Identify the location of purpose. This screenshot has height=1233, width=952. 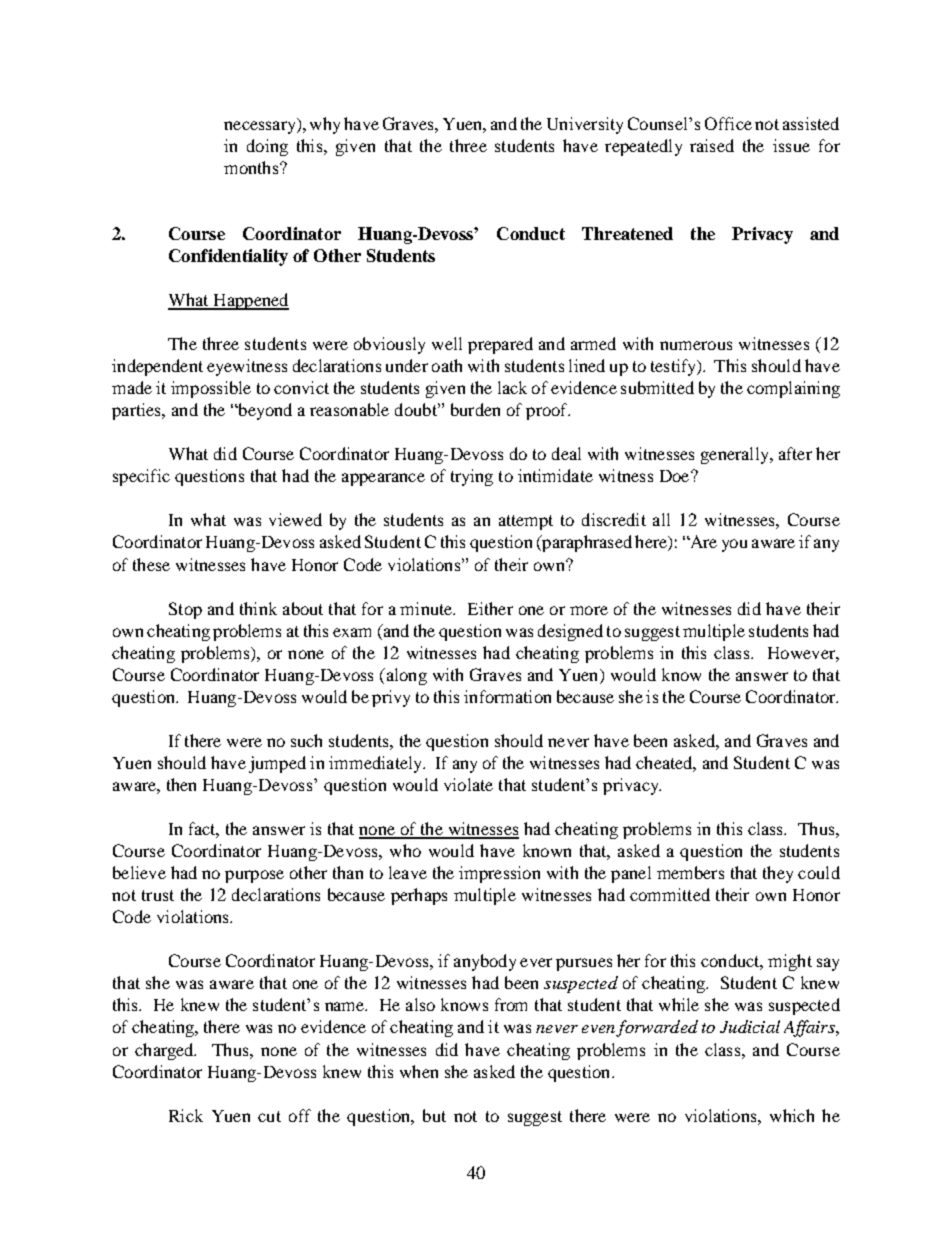
(254, 876).
